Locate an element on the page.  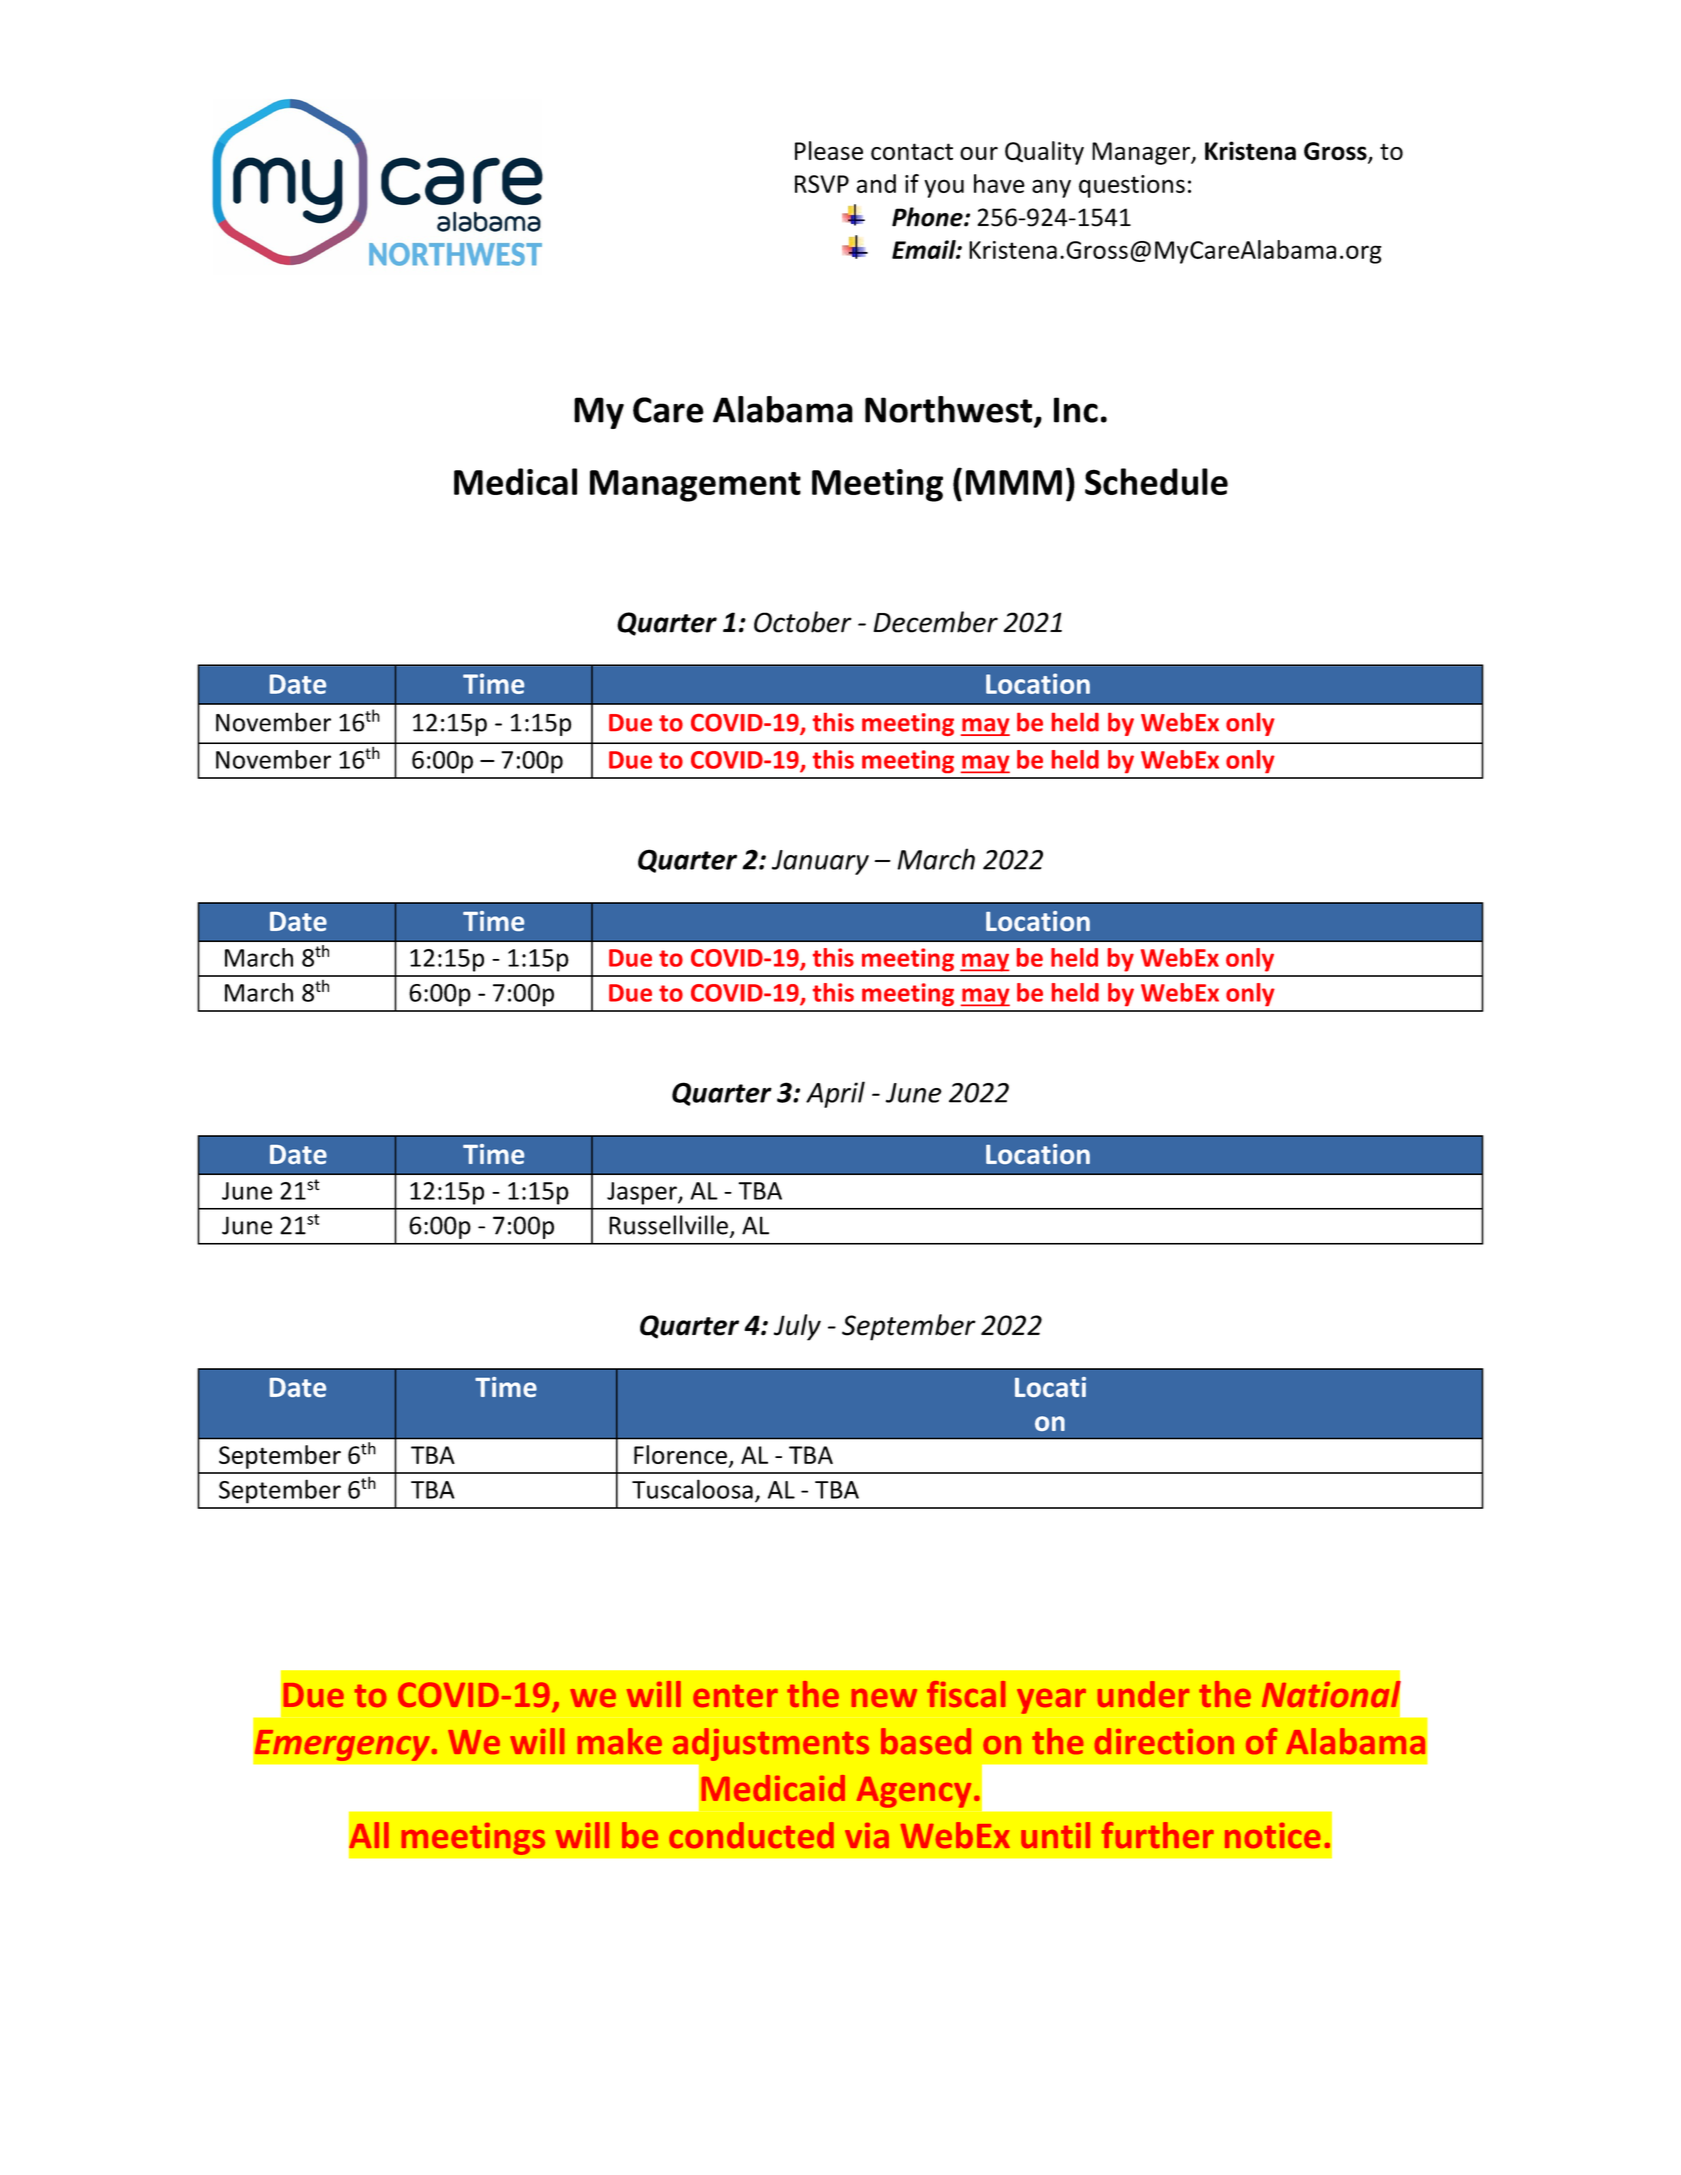
December is located at coordinates (935, 622).
